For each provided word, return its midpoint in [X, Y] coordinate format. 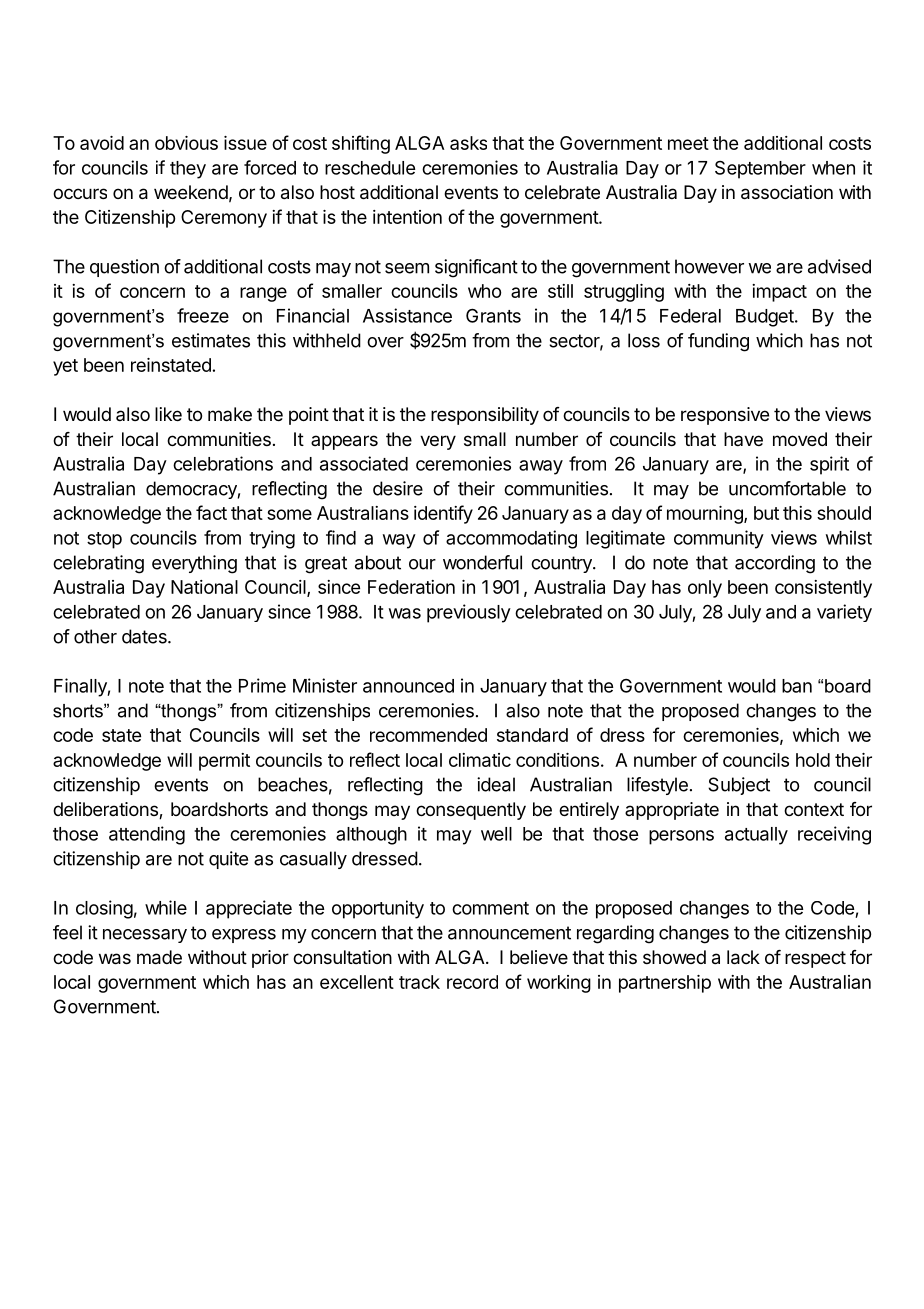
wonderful [482, 562]
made [159, 957]
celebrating [98, 564]
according [775, 564]
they [188, 170]
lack [743, 957]
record [472, 982]
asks [468, 143]
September [760, 170]
